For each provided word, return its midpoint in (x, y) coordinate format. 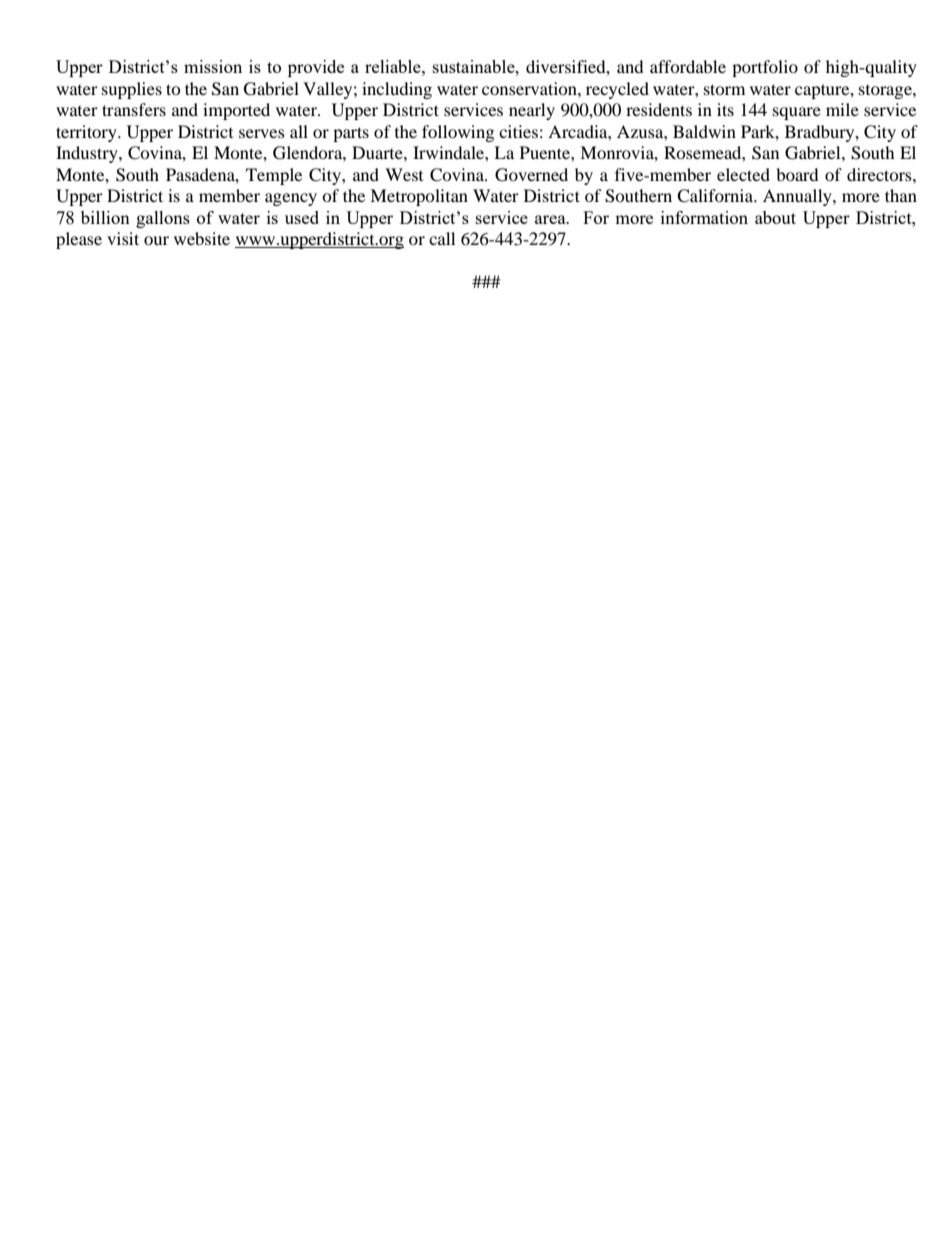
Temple (274, 176)
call (442, 238)
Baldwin (704, 131)
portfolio (765, 68)
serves (262, 133)
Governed (531, 175)
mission (213, 66)
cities (518, 131)
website (202, 238)
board (797, 174)
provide (316, 68)
